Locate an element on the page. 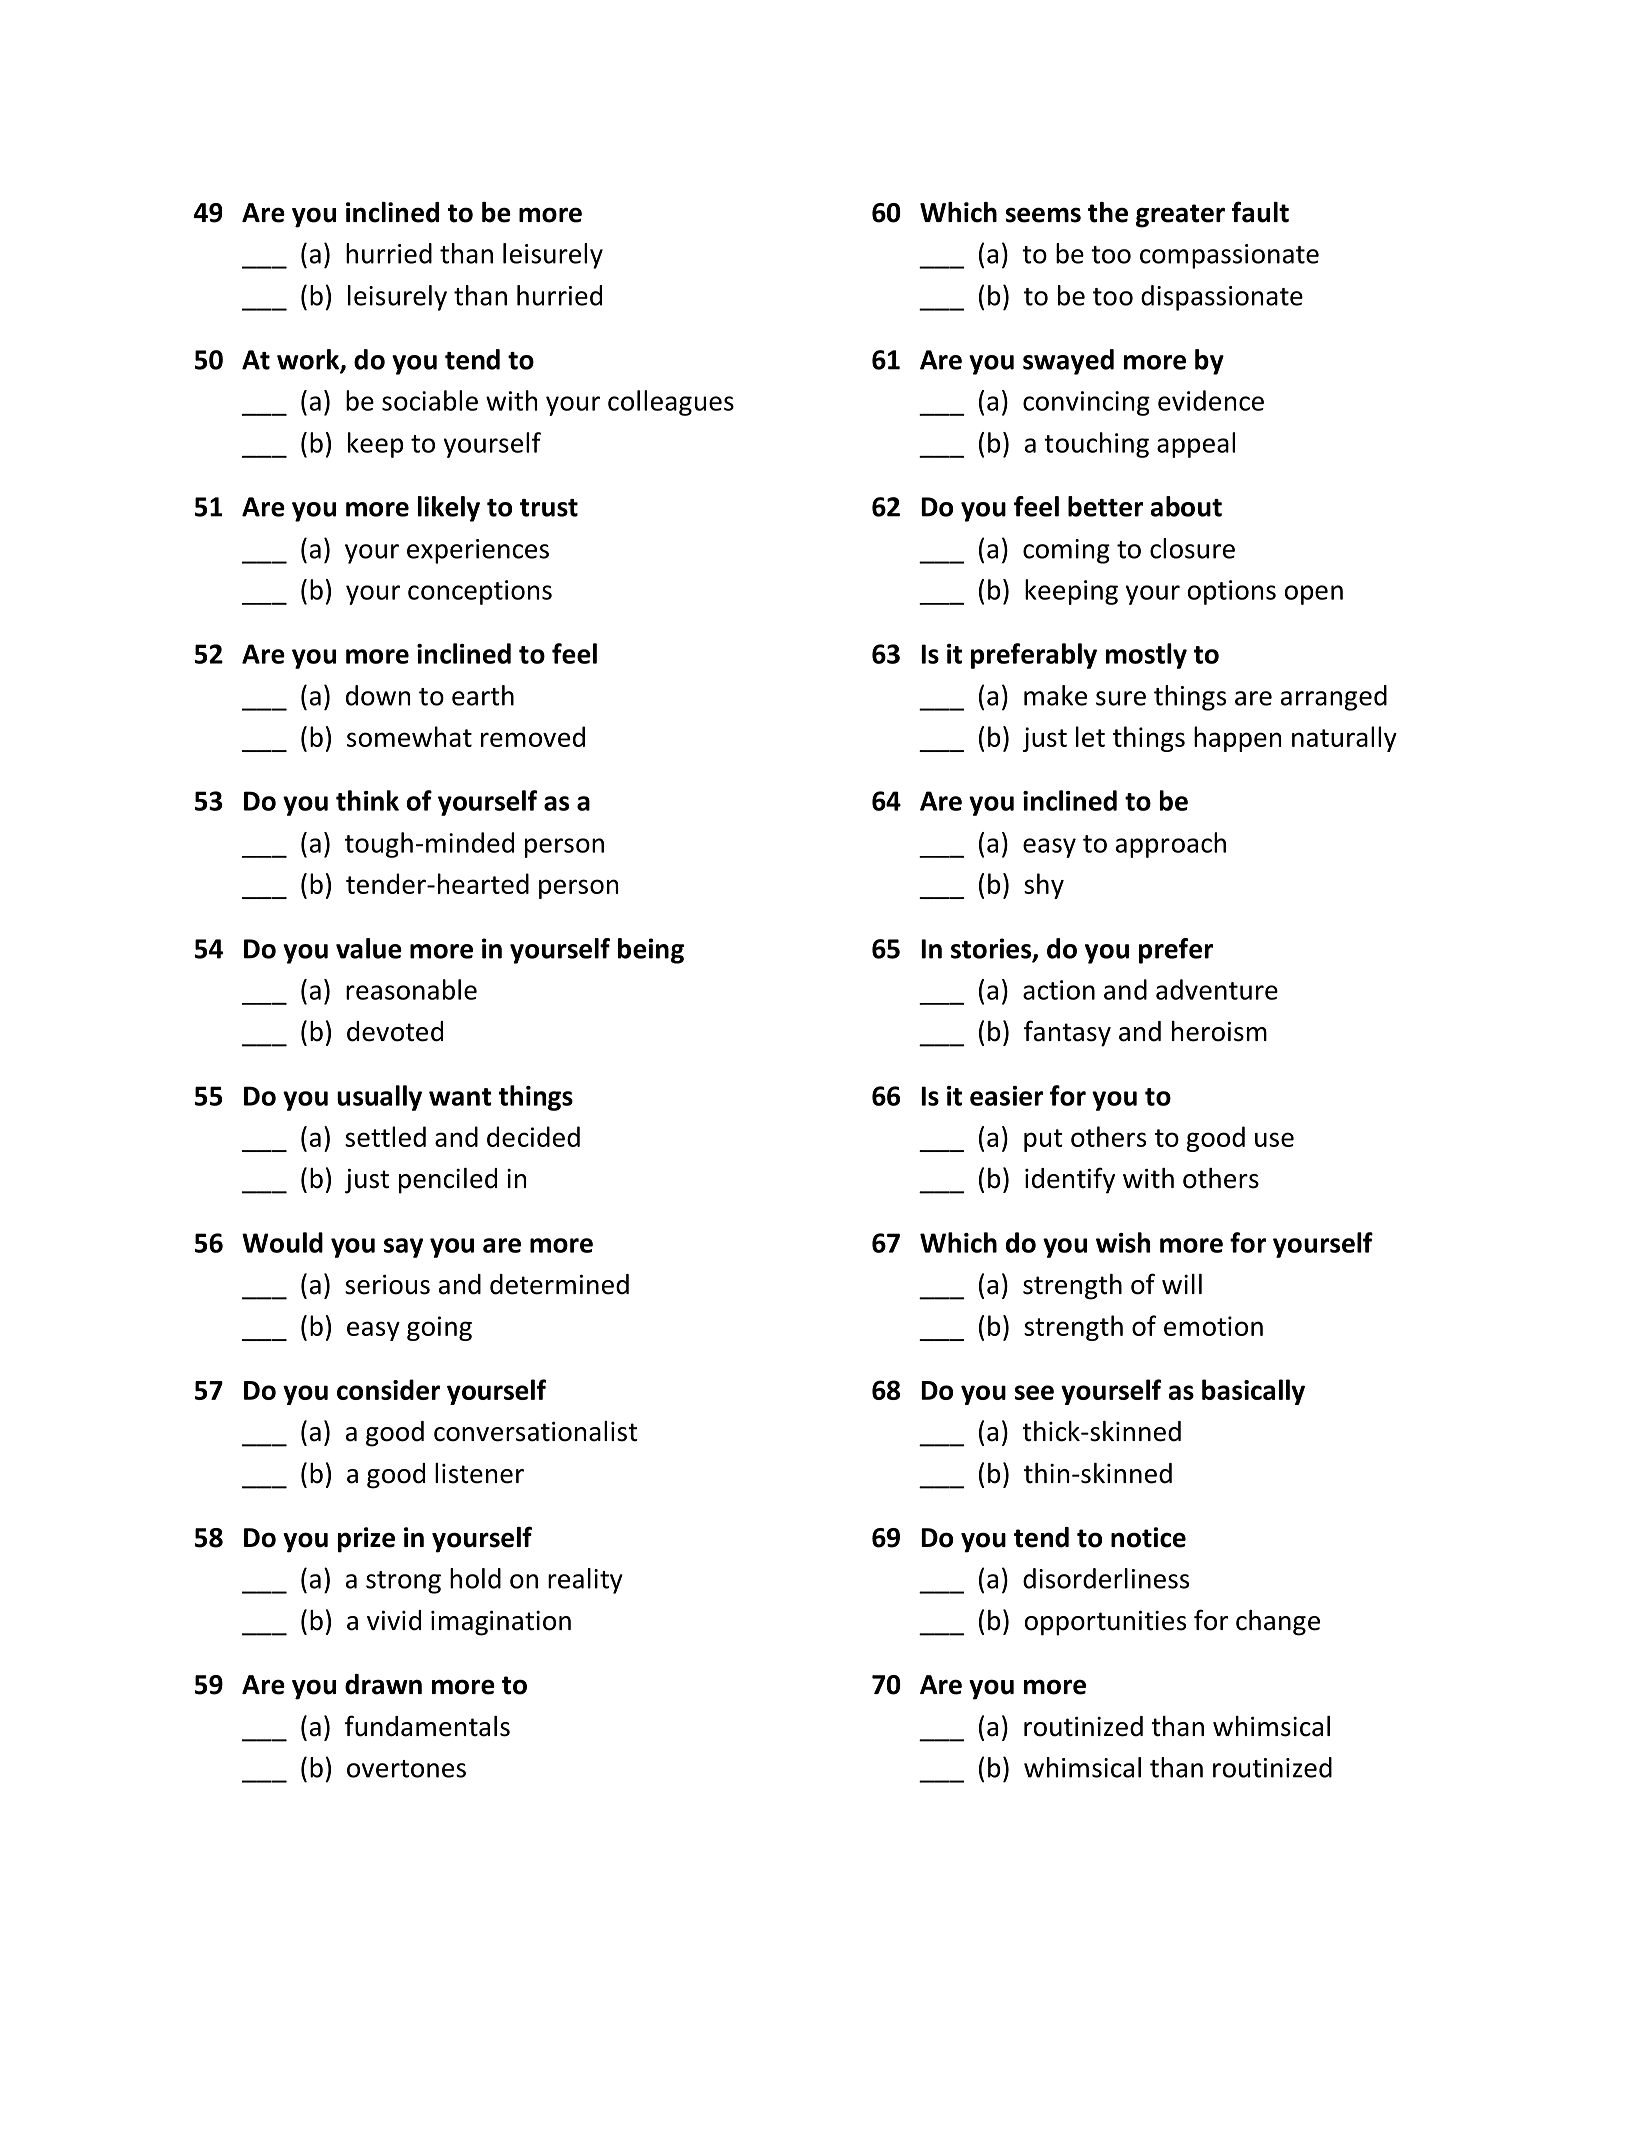  fundamentals is located at coordinates (427, 1726).
